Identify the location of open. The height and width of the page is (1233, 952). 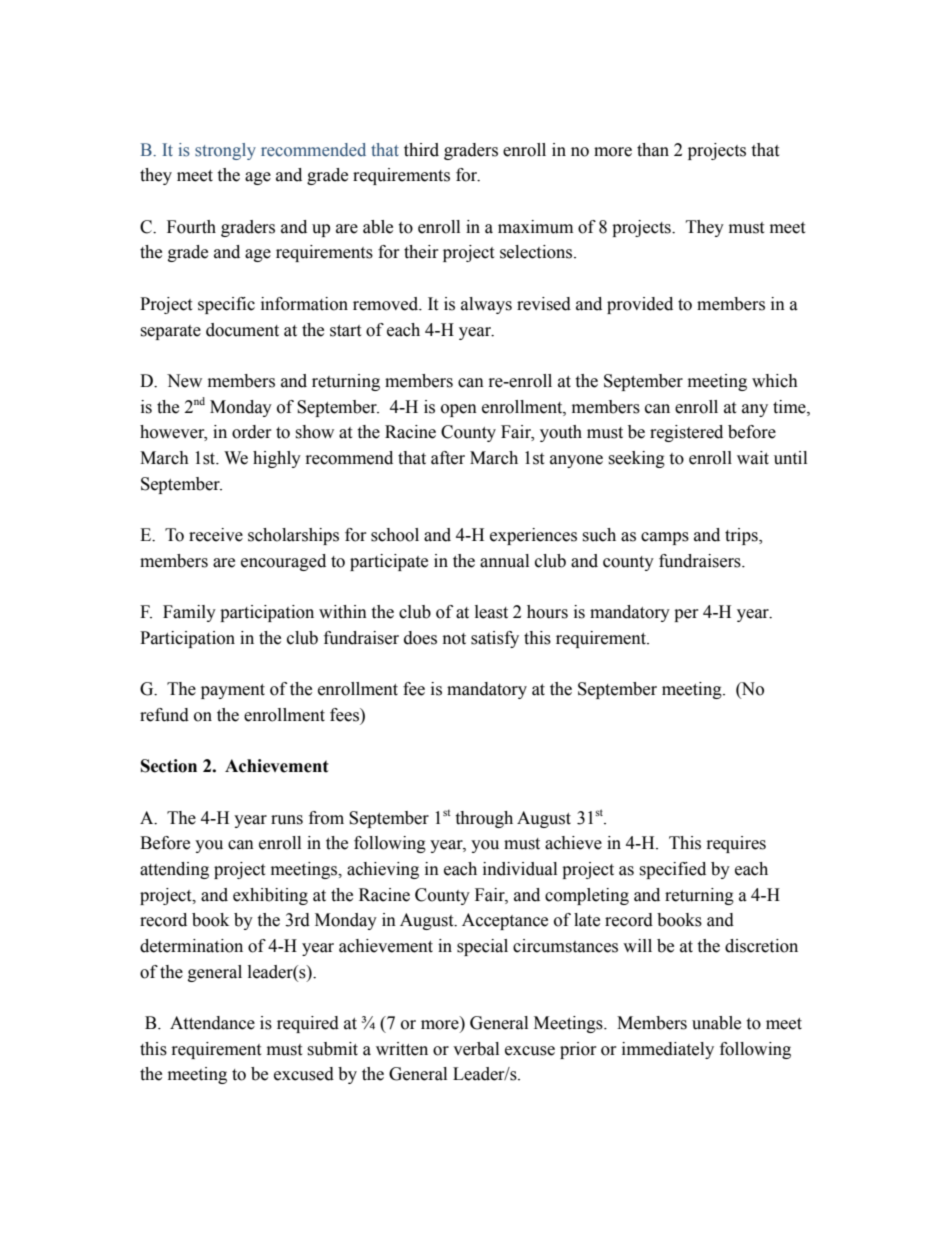
(459, 410).
